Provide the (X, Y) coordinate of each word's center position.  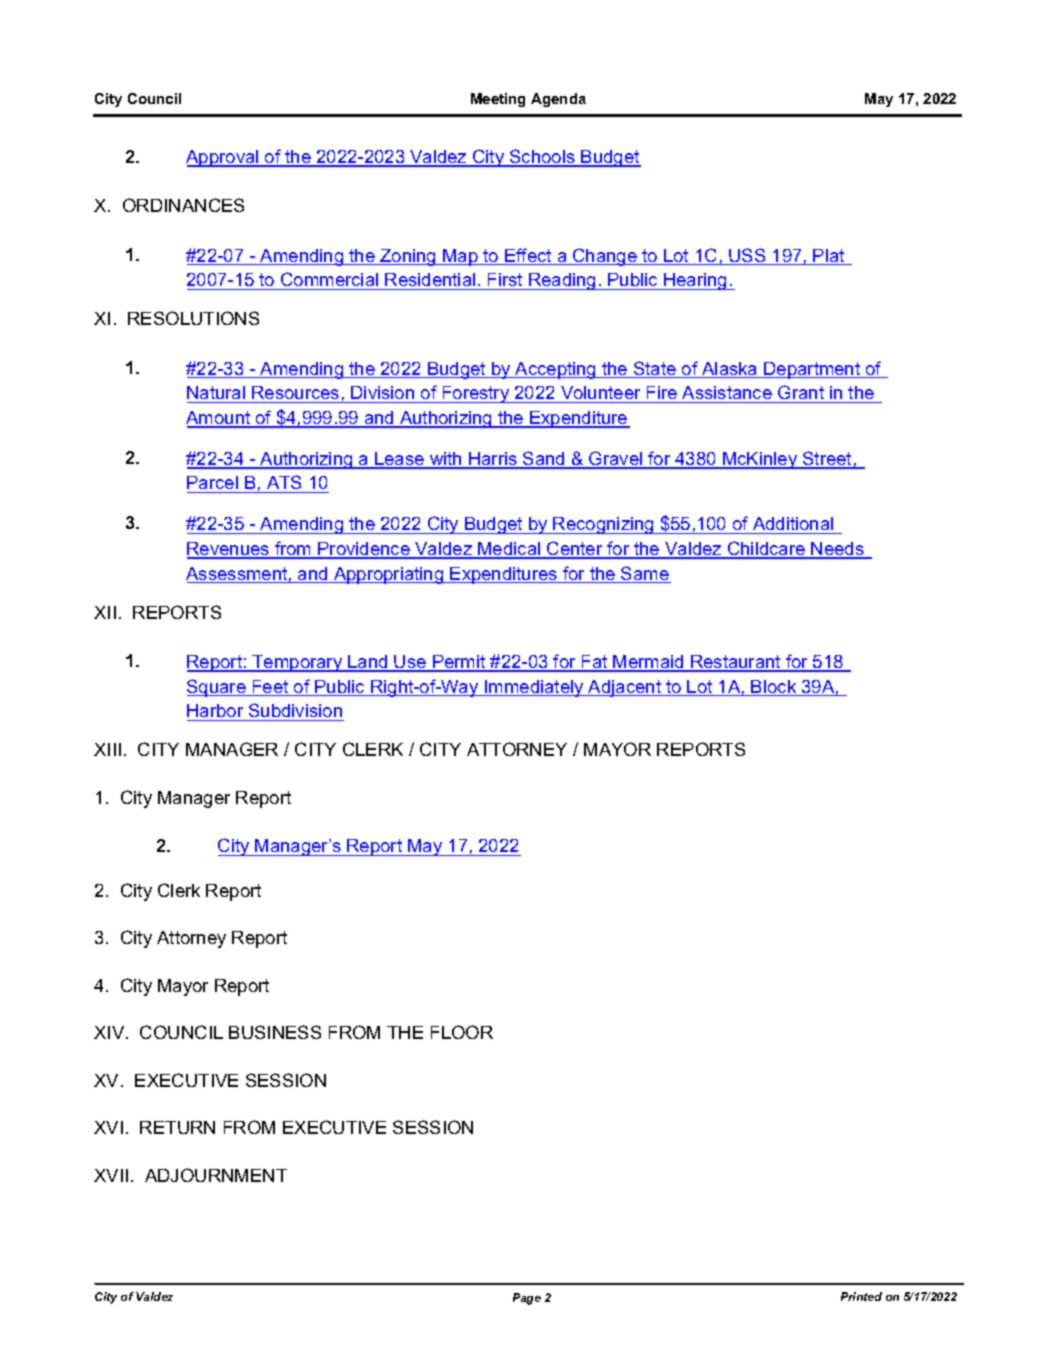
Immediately (534, 688)
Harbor (215, 710)
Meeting (498, 100)
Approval (223, 158)
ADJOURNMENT (216, 1175)
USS (747, 256)
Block (774, 688)
